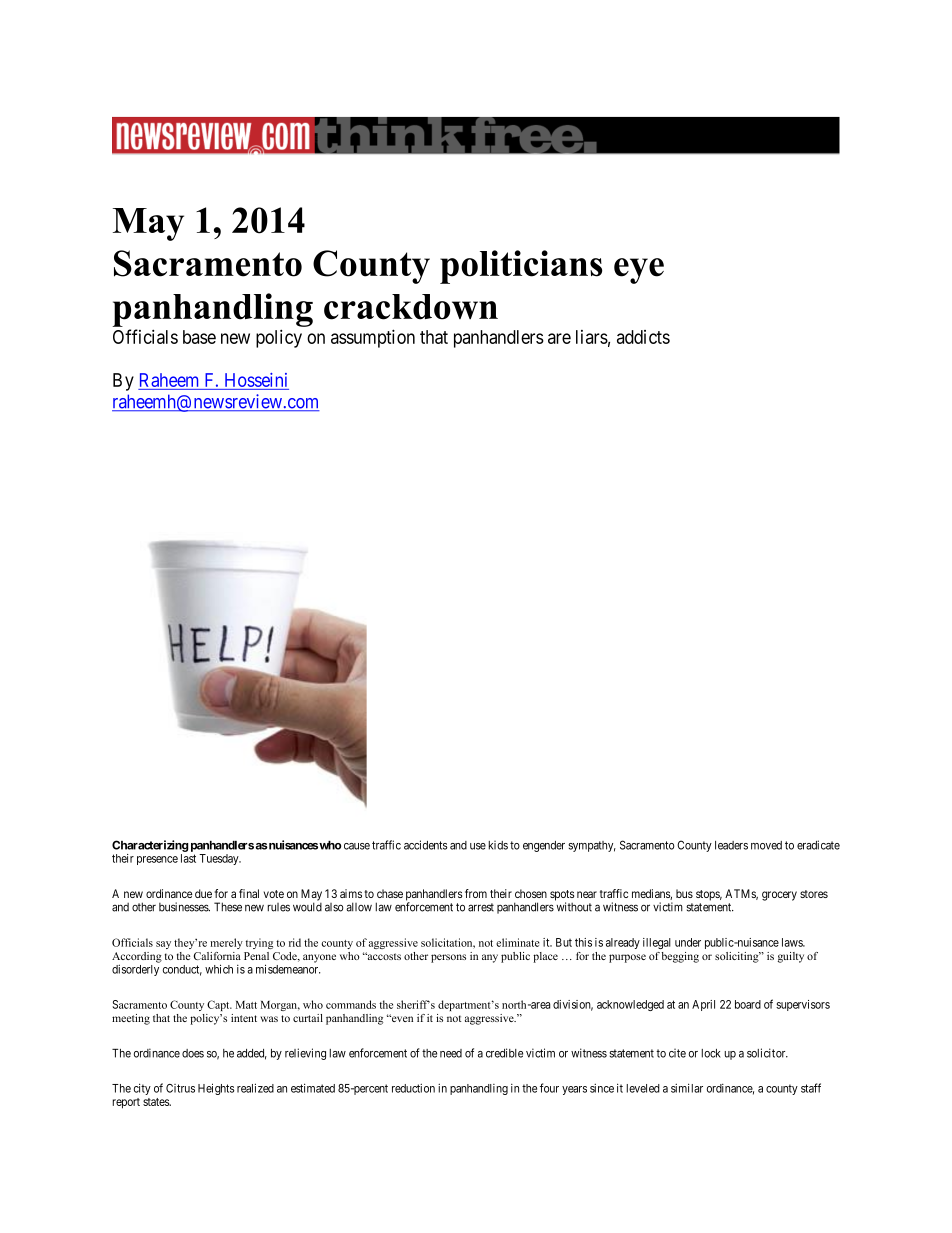 The width and height of the screenshot is (952, 1233). I want to click on eye, so click(639, 271).
